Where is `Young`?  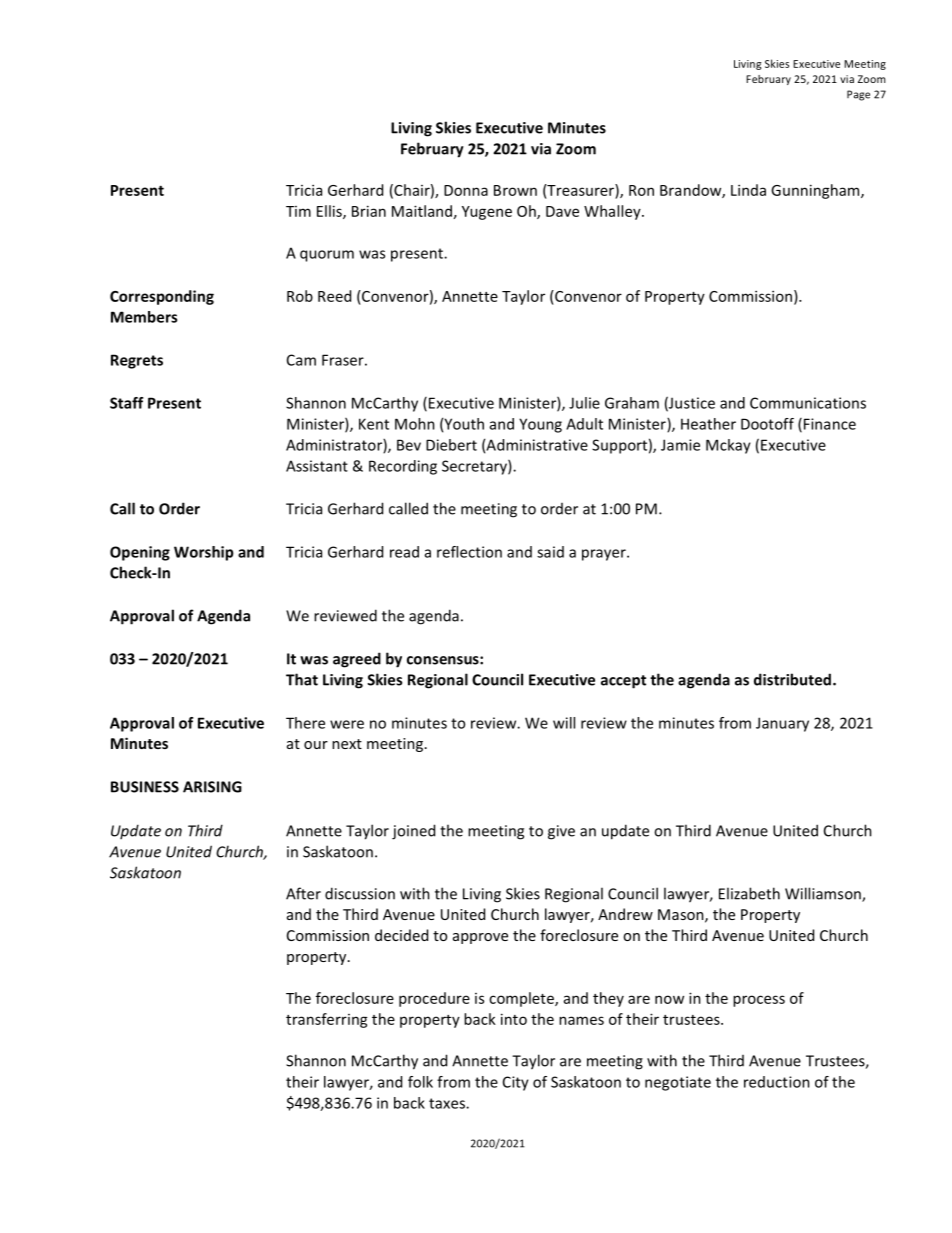
Young is located at coordinates (540, 425).
